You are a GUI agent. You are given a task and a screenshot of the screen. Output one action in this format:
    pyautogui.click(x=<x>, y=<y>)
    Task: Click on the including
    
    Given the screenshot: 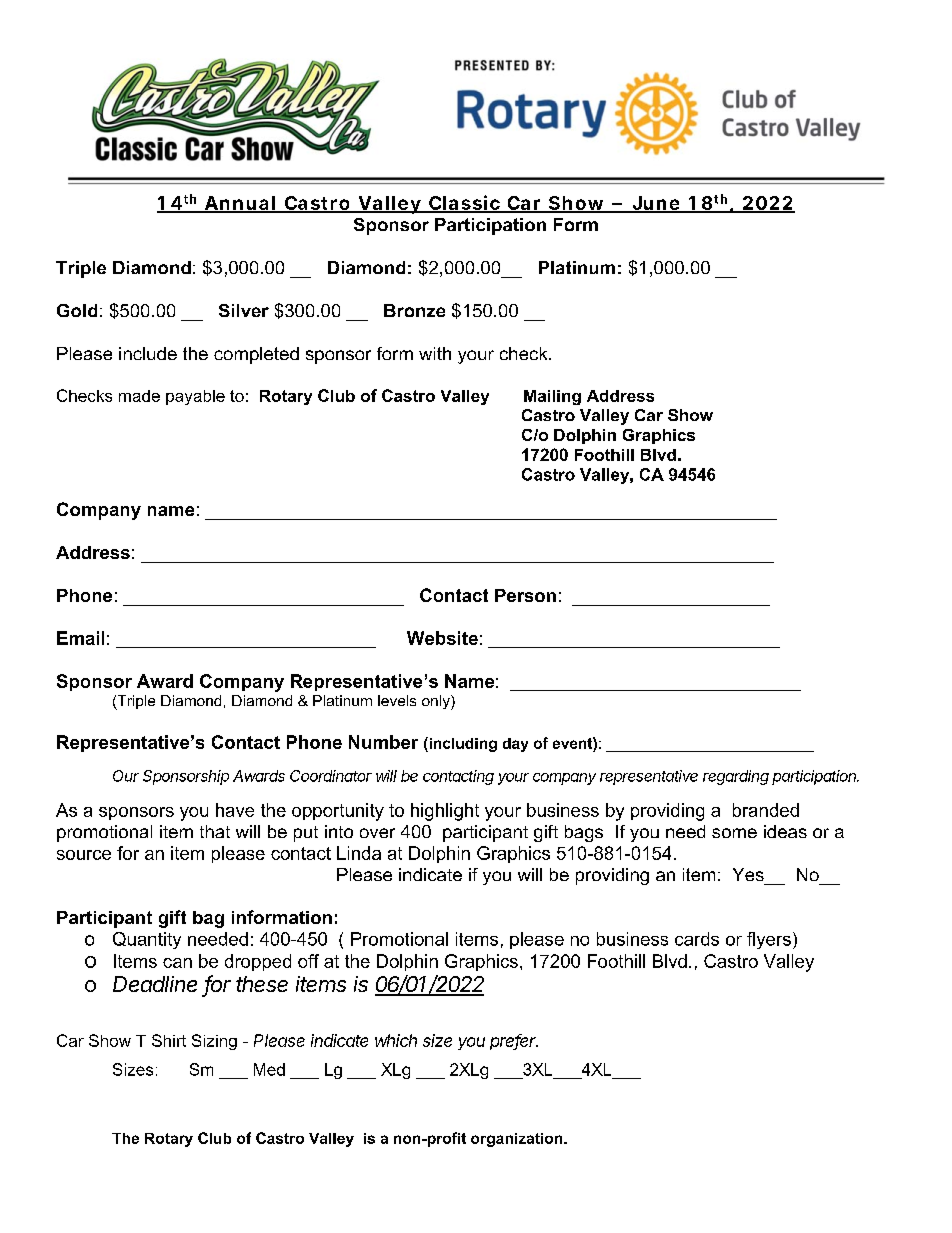 What is the action you would take?
    pyautogui.click(x=462, y=744)
